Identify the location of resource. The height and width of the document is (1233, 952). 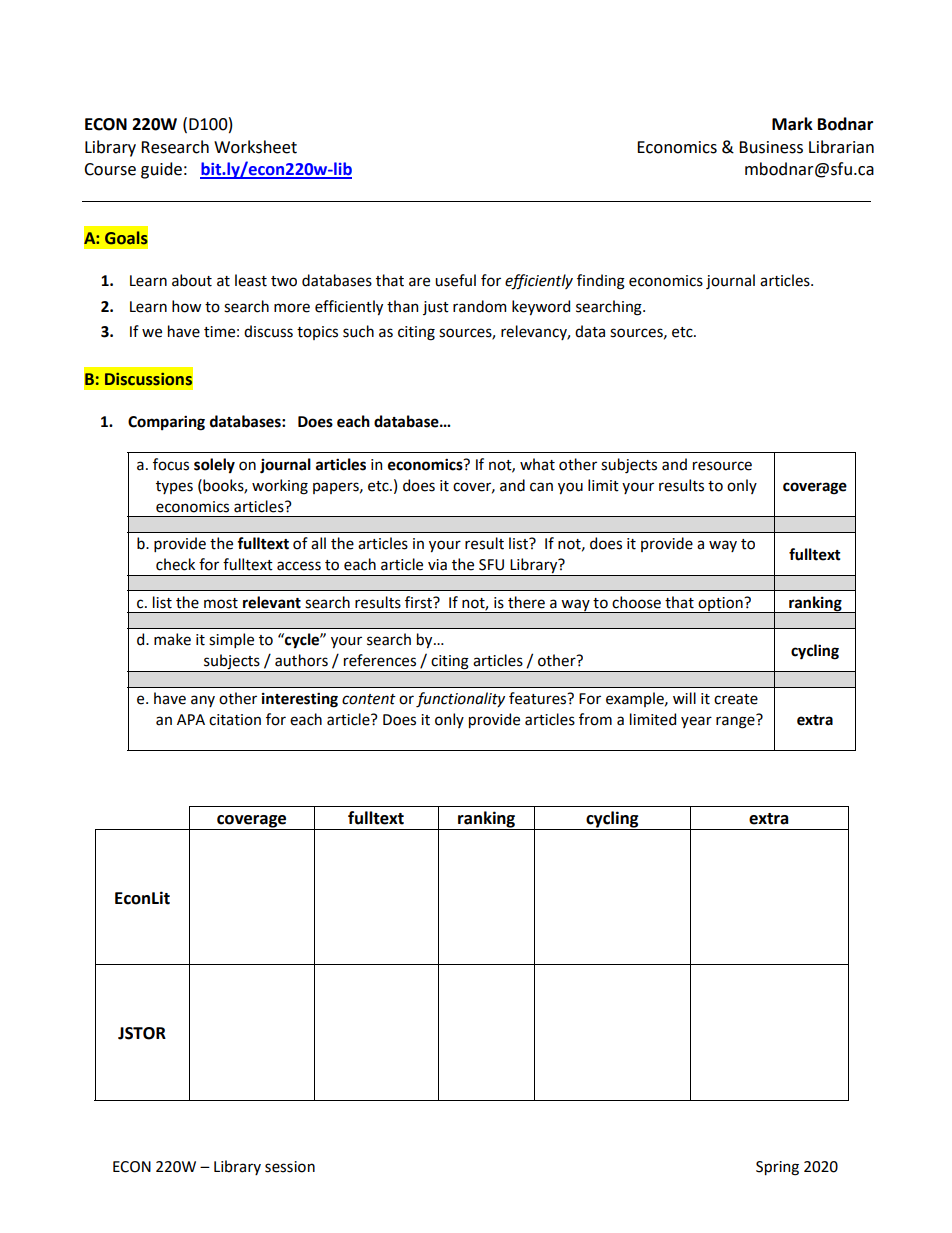
(722, 466).
